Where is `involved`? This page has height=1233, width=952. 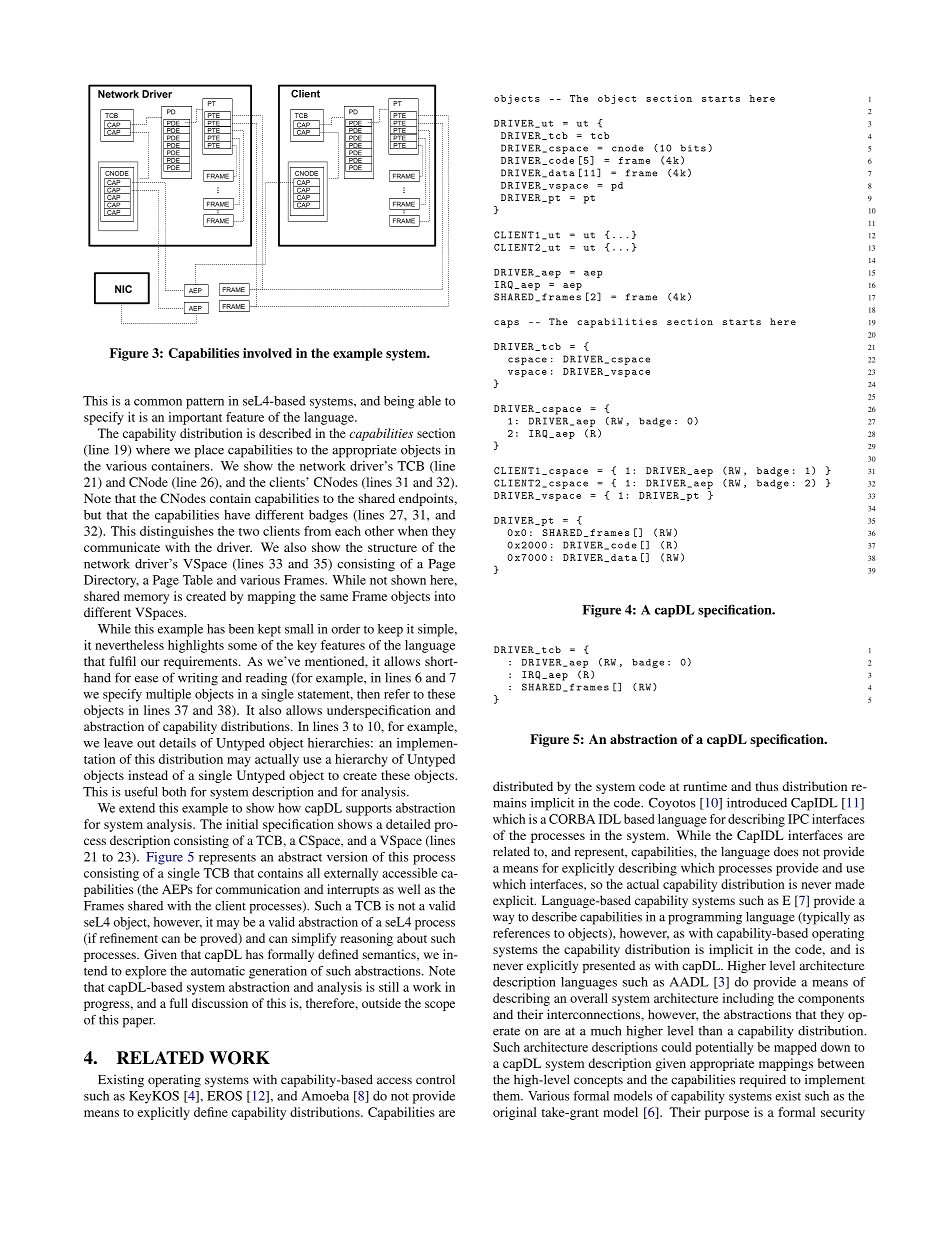 involved is located at coordinates (267, 353).
